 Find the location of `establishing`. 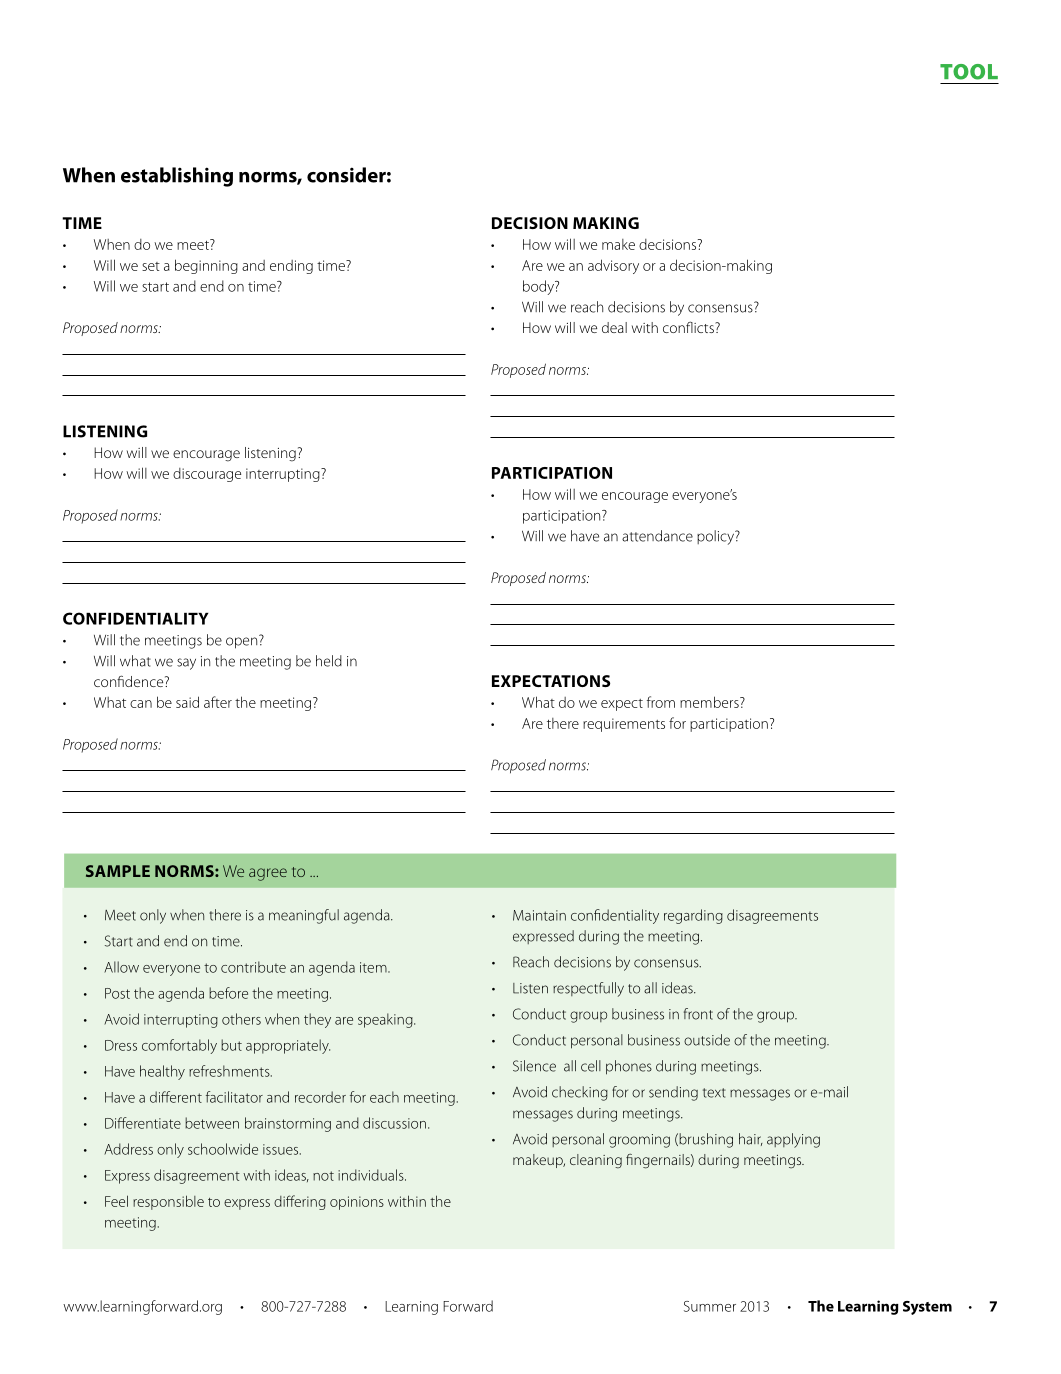

establishing is located at coordinates (177, 177).
